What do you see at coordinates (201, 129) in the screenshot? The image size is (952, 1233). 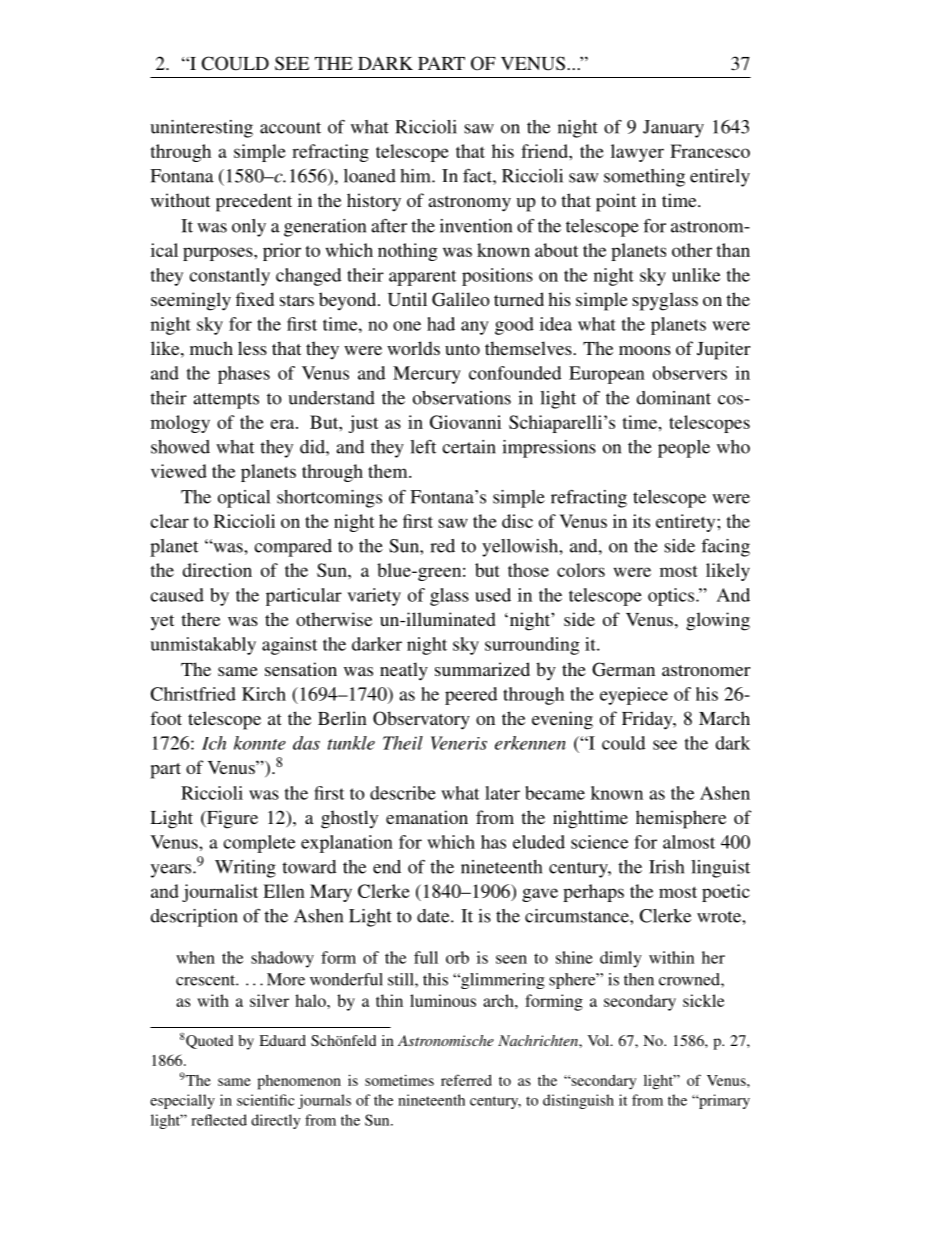 I see `uninteresting` at bounding box center [201, 129].
